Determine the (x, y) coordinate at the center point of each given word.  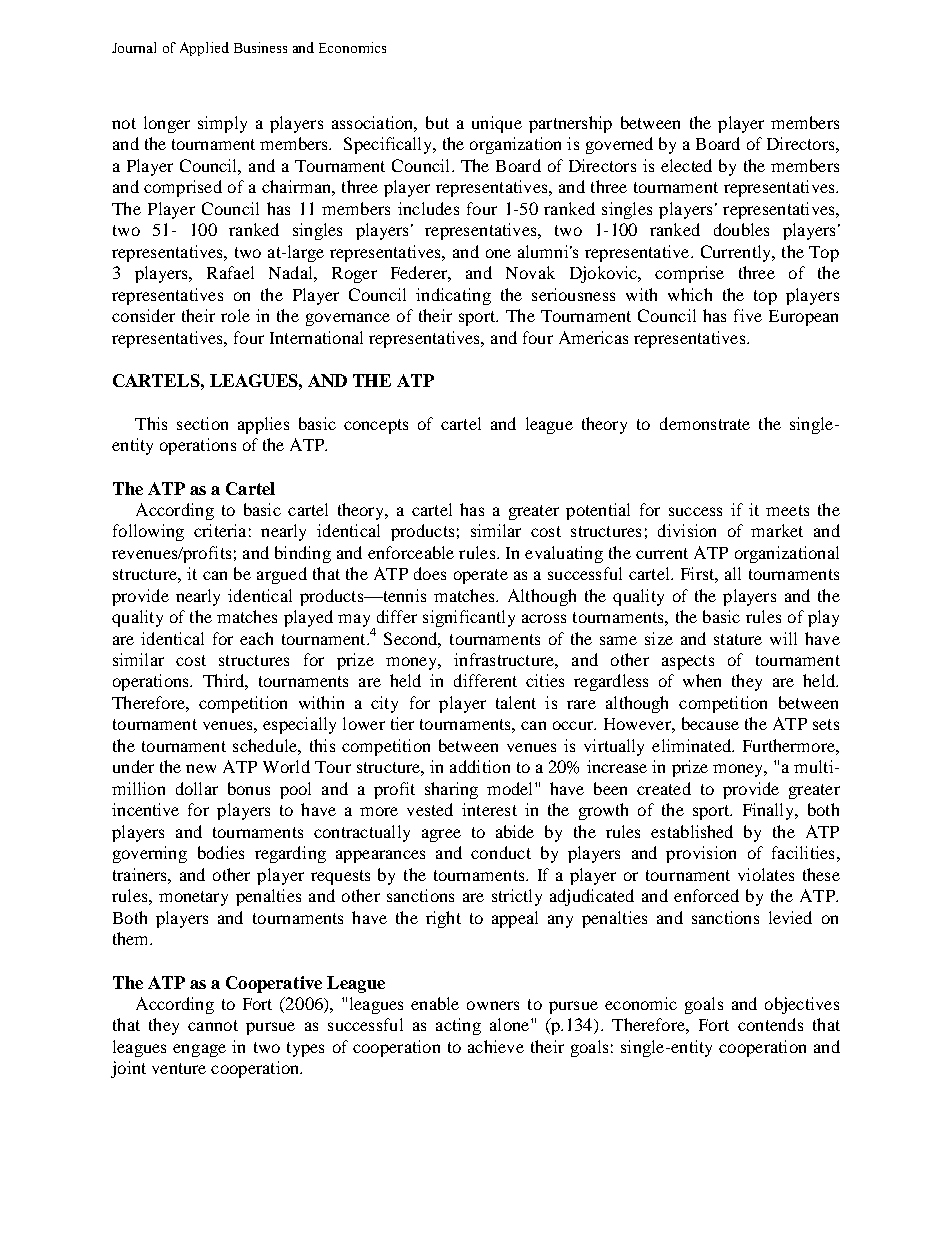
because (710, 723)
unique (497, 124)
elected (686, 165)
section (202, 423)
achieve (496, 1046)
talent (516, 702)
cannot (213, 1025)
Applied (204, 49)
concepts (376, 426)
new (201, 768)
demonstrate (705, 423)
